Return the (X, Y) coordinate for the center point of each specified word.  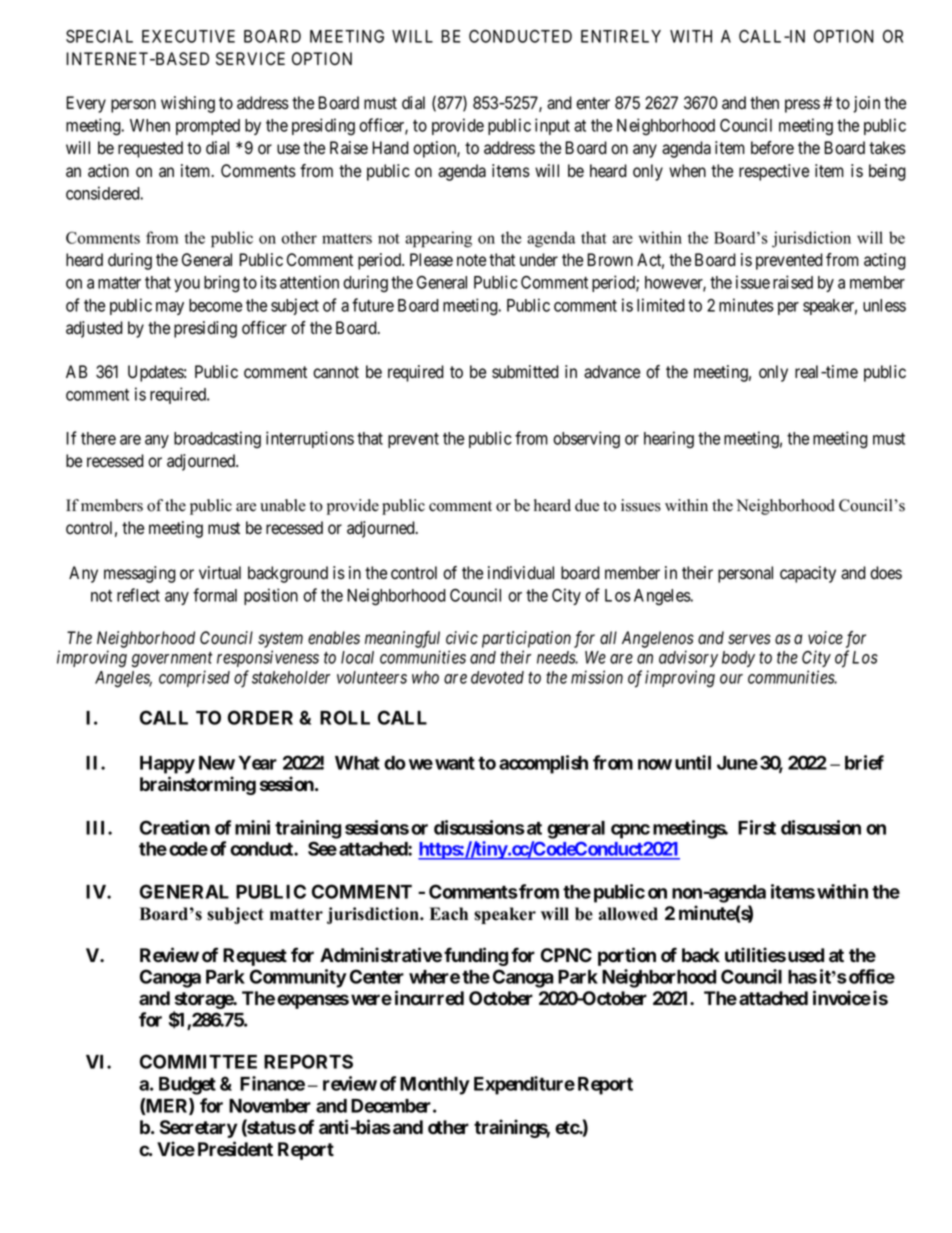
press (802, 106)
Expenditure (524, 1085)
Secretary (199, 1129)
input (552, 126)
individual (521, 573)
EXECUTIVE (188, 36)
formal (215, 595)
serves (749, 639)
